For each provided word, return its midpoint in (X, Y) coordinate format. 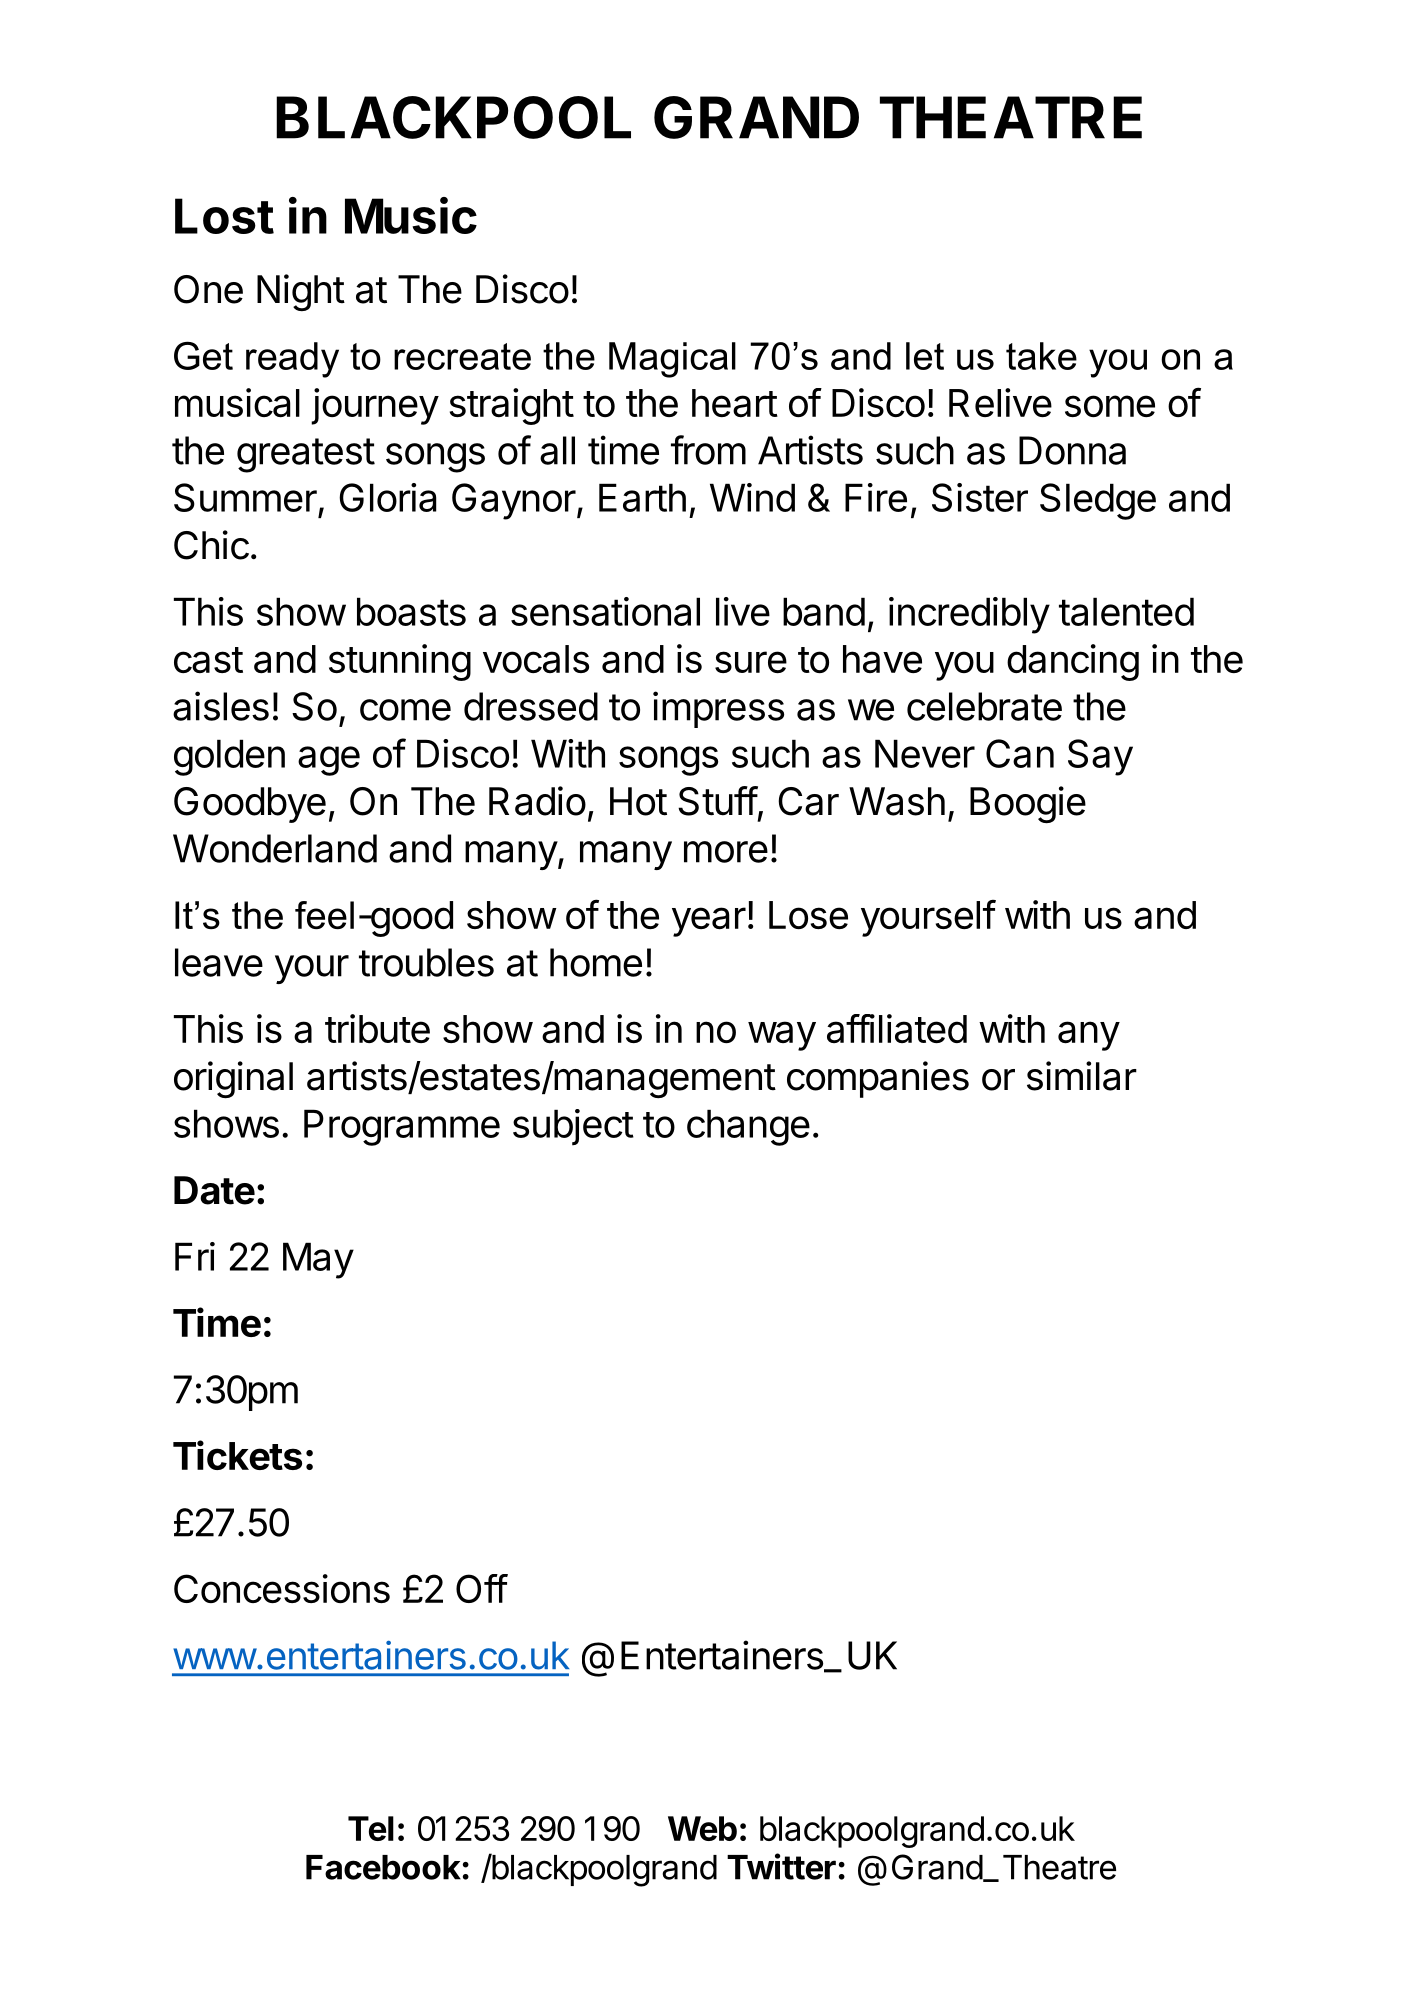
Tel (371, 1828)
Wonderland (275, 848)
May (318, 1260)
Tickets (237, 1455)
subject (573, 1127)
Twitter (781, 1866)
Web (702, 1828)
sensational (605, 611)
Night (301, 292)
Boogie (1028, 804)
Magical (672, 360)
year (709, 922)
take (1041, 356)
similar (1082, 1076)
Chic (211, 545)
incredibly (969, 615)
